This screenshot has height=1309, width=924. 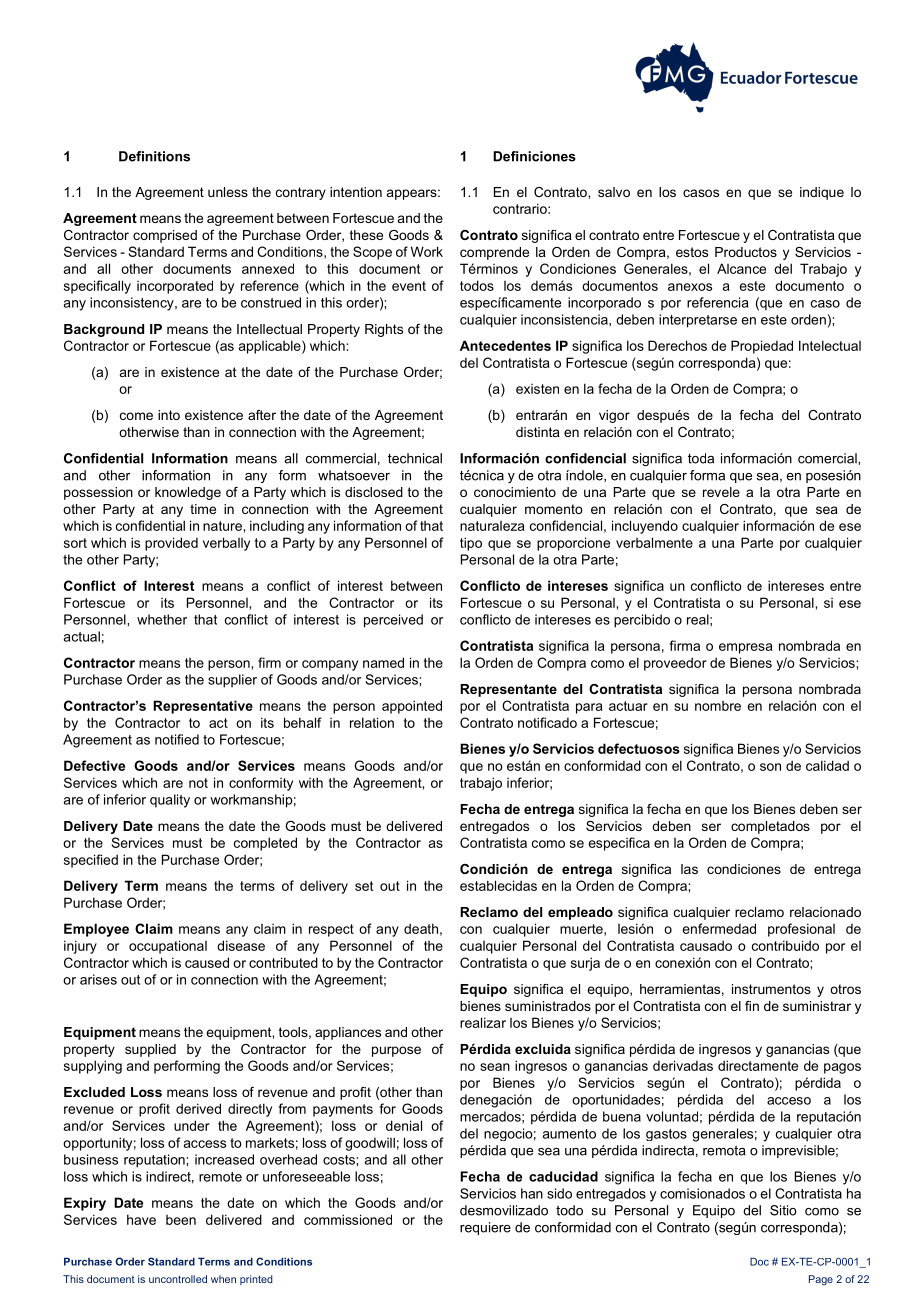 What do you see at coordinates (207, 962) in the screenshot?
I see `caused` at bounding box center [207, 962].
